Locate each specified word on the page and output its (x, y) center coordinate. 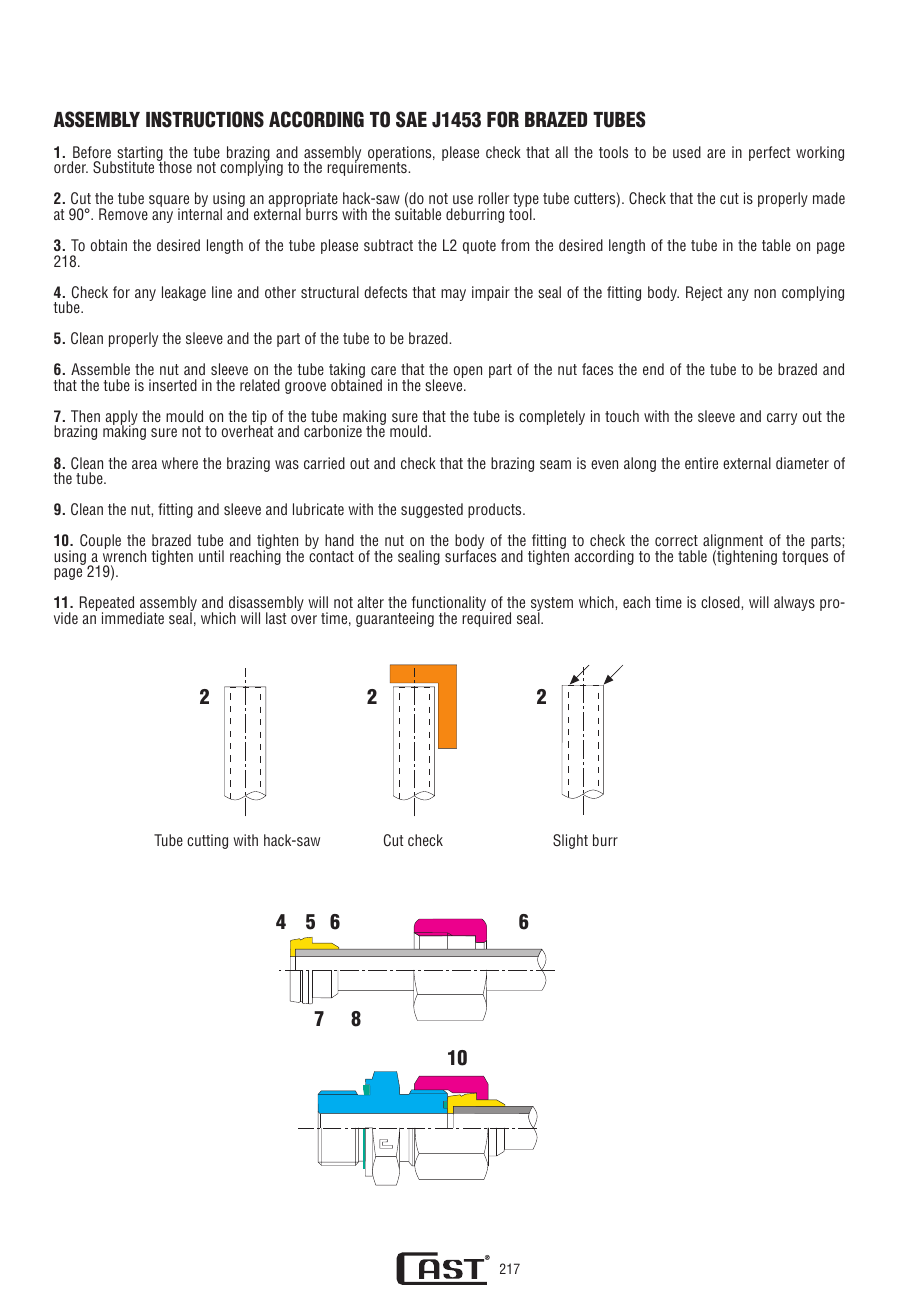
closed (721, 602)
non (765, 293)
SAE (411, 119)
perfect (769, 153)
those (174, 166)
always (794, 603)
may (453, 295)
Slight (570, 841)
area (144, 464)
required (486, 618)
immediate (133, 618)
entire (701, 463)
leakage (184, 293)
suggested (432, 510)
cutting (207, 841)
